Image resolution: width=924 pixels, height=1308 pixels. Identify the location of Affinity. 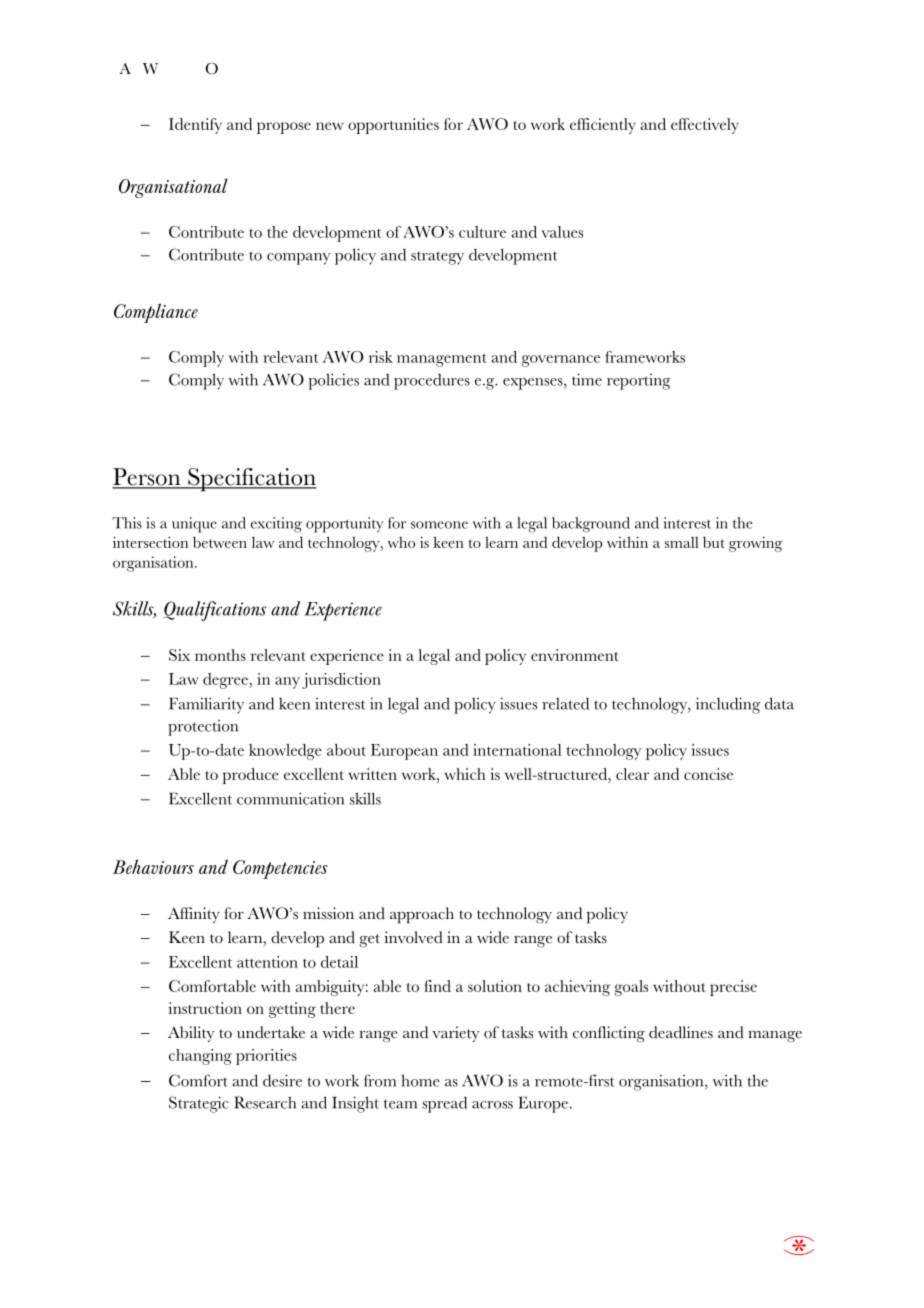
(194, 915).
